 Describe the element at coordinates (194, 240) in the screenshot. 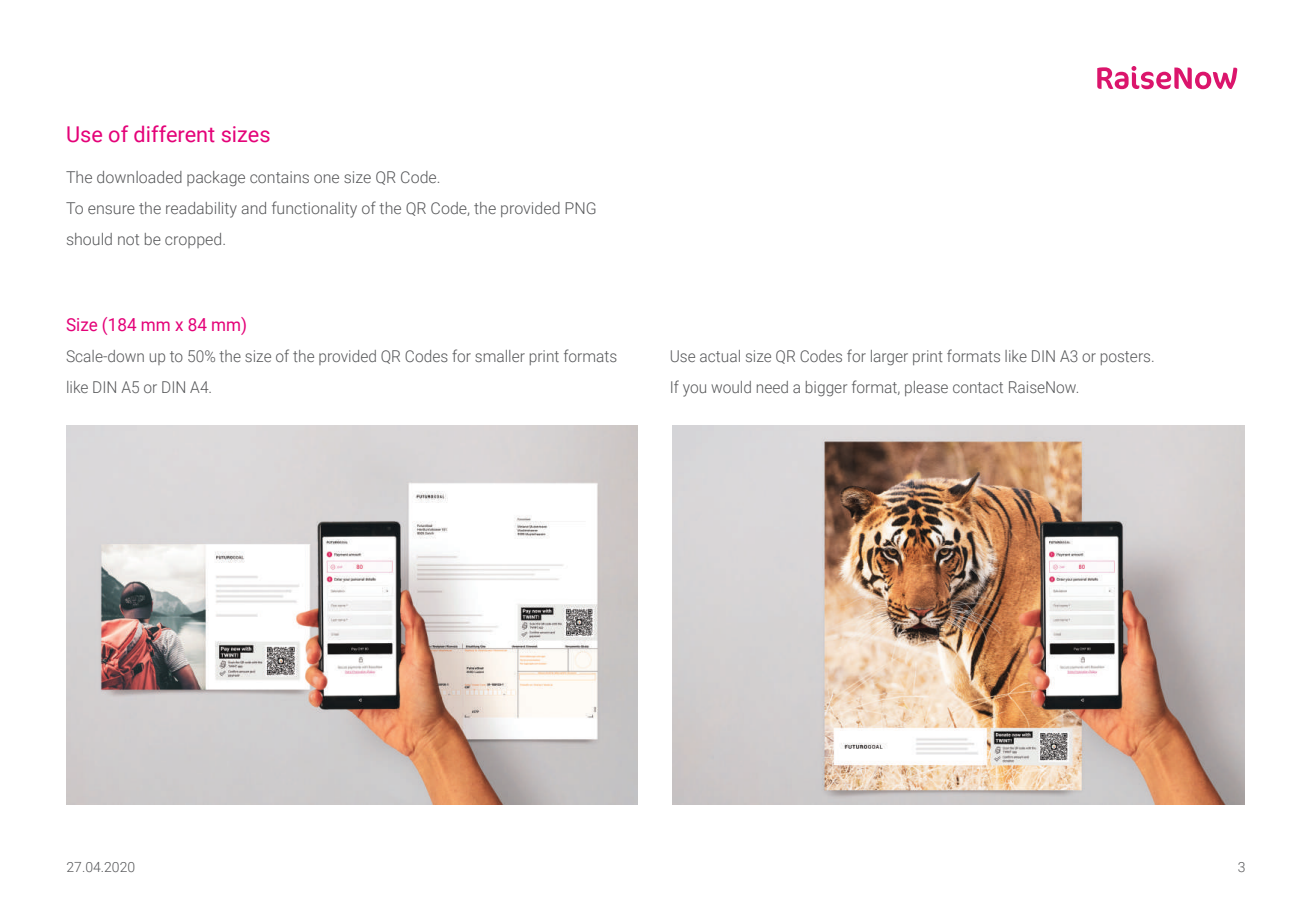

I see `cropped` at that location.
